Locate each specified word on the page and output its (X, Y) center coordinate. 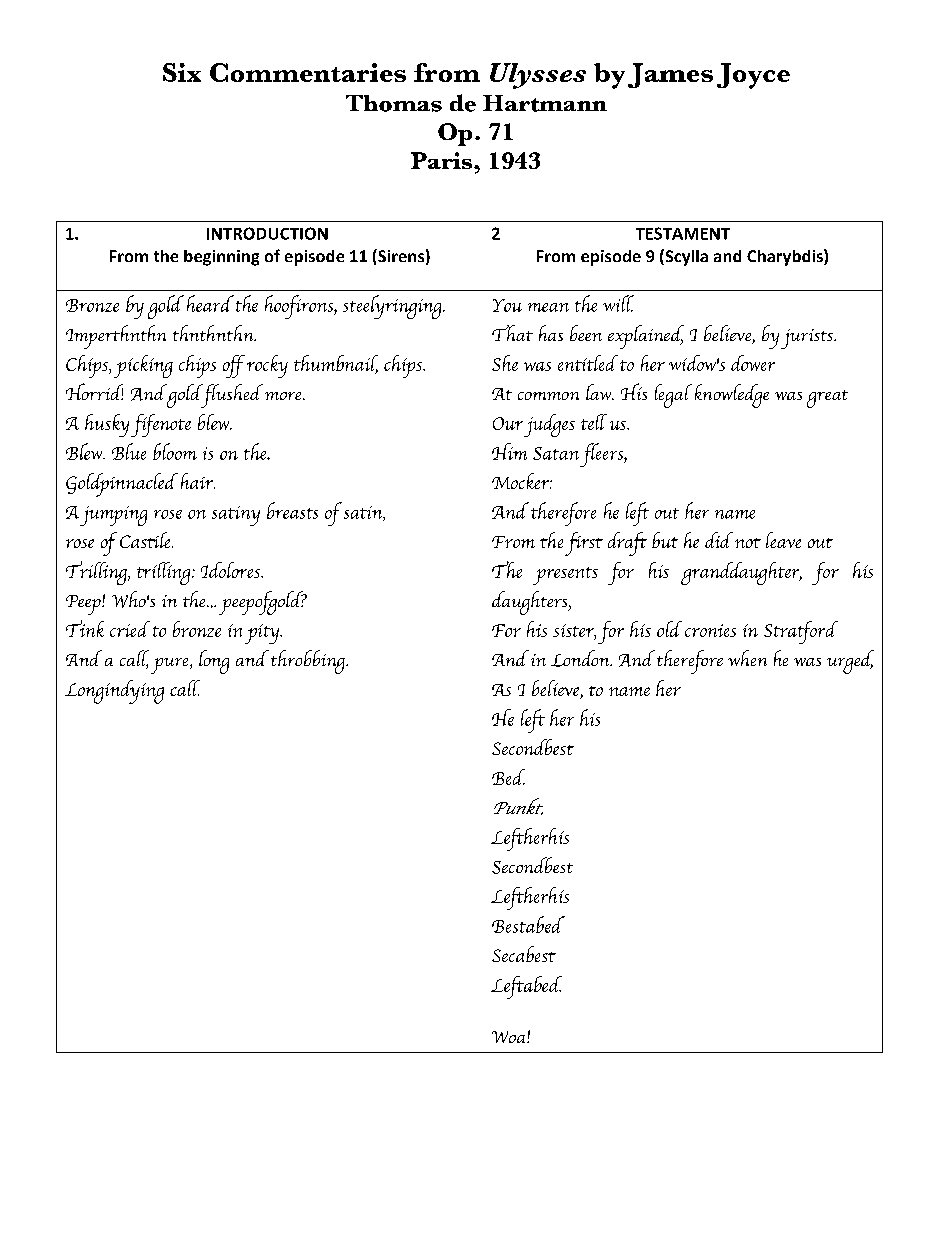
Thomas (394, 103)
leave (783, 540)
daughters (531, 603)
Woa (510, 1037)
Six (182, 72)
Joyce (753, 76)
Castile (146, 540)
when (747, 658)
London (581, 658)
